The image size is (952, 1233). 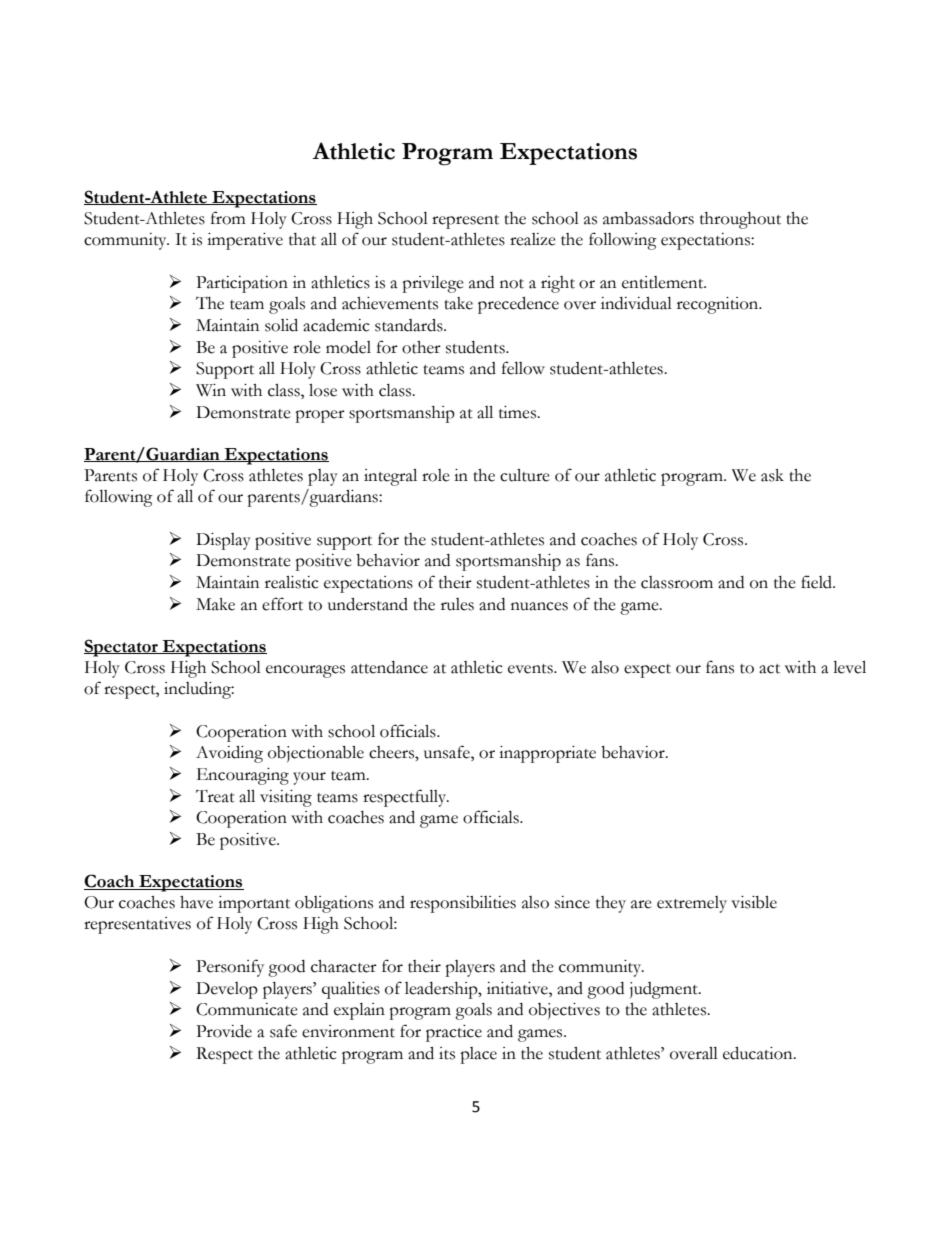 What do you see at coordinates (849, 667) in the screenshot?
I see `level` at bounding box center [849, 667].
